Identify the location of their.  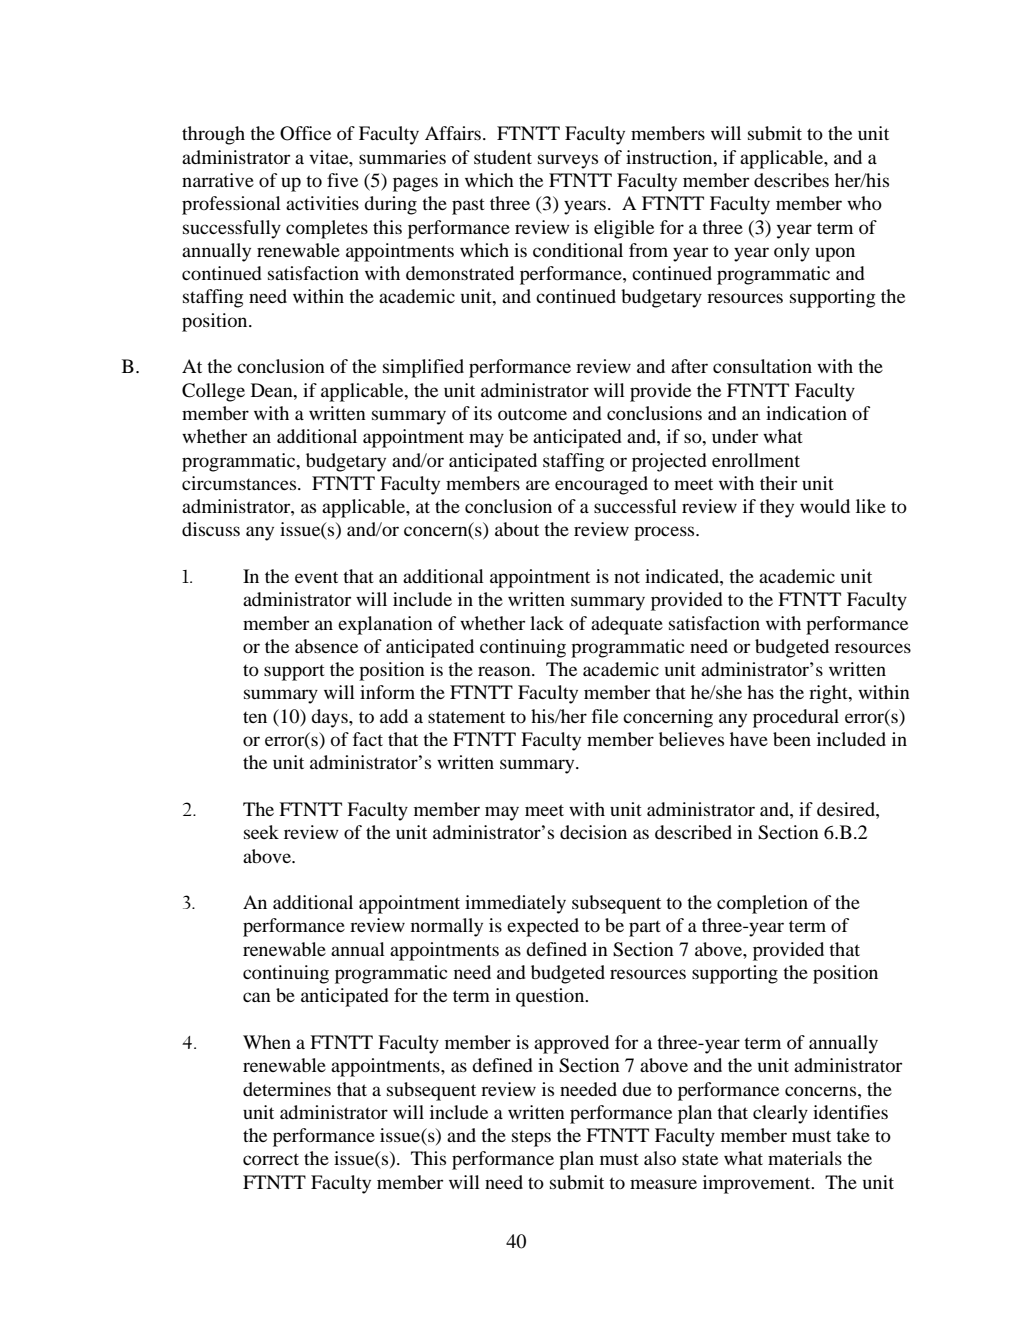
(778, 483).
